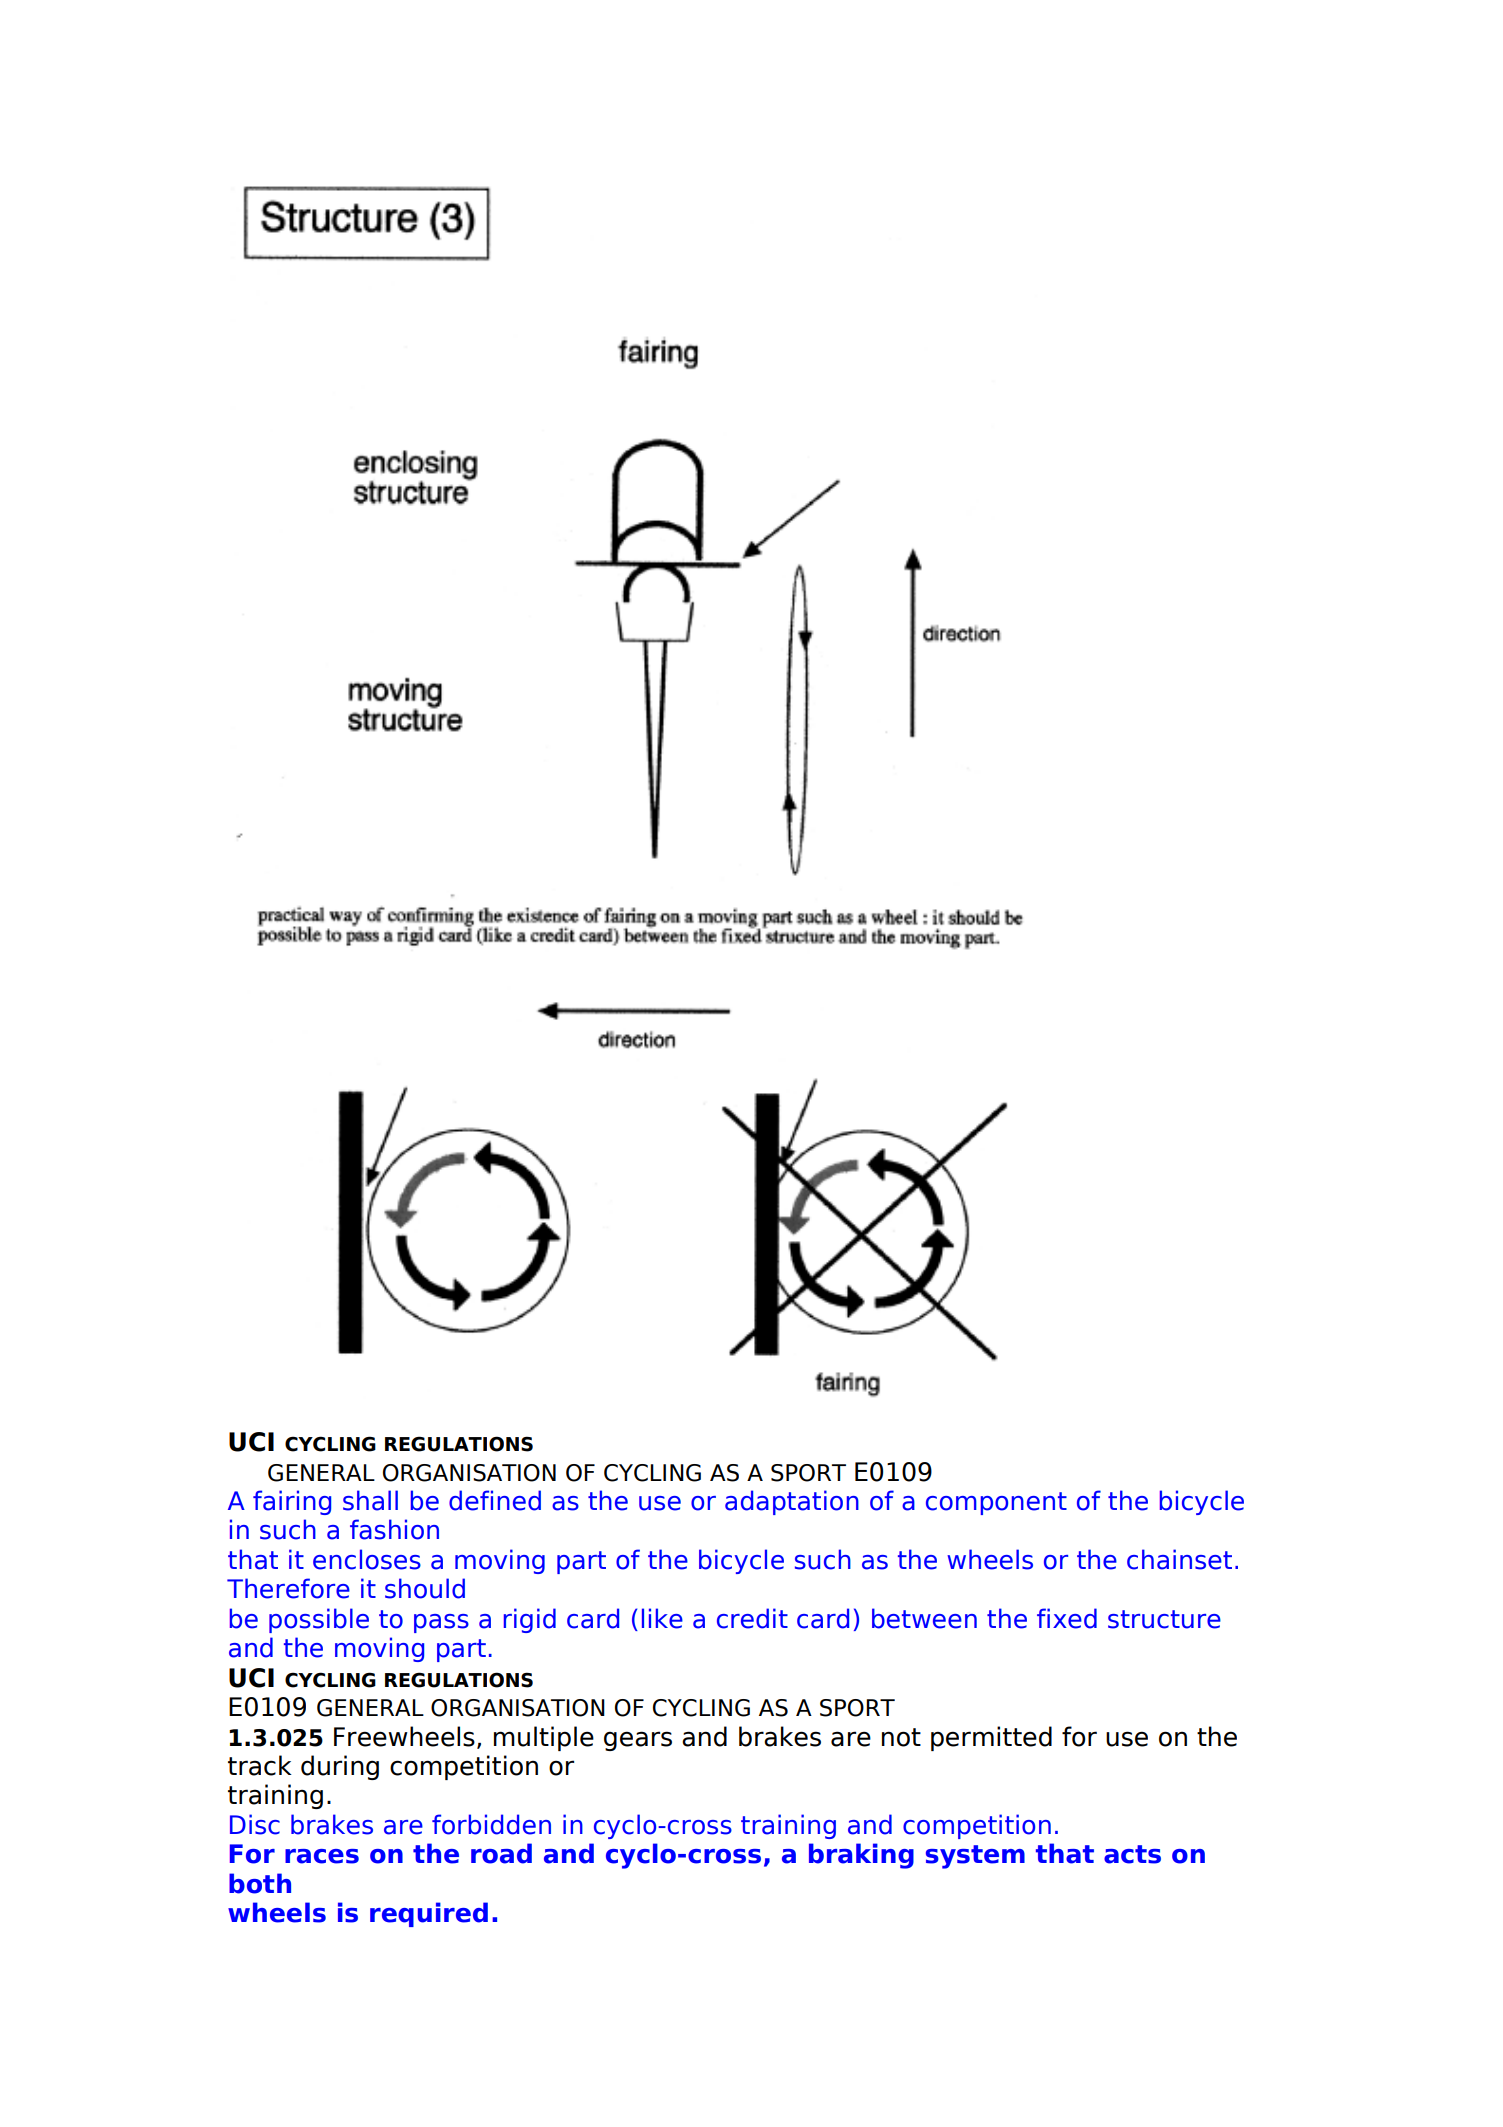 The width and height of the screenshot is (1503, 2127). Describe the element at coordinates (638, 1741) in the screenshot. I see `gears` at that location.
